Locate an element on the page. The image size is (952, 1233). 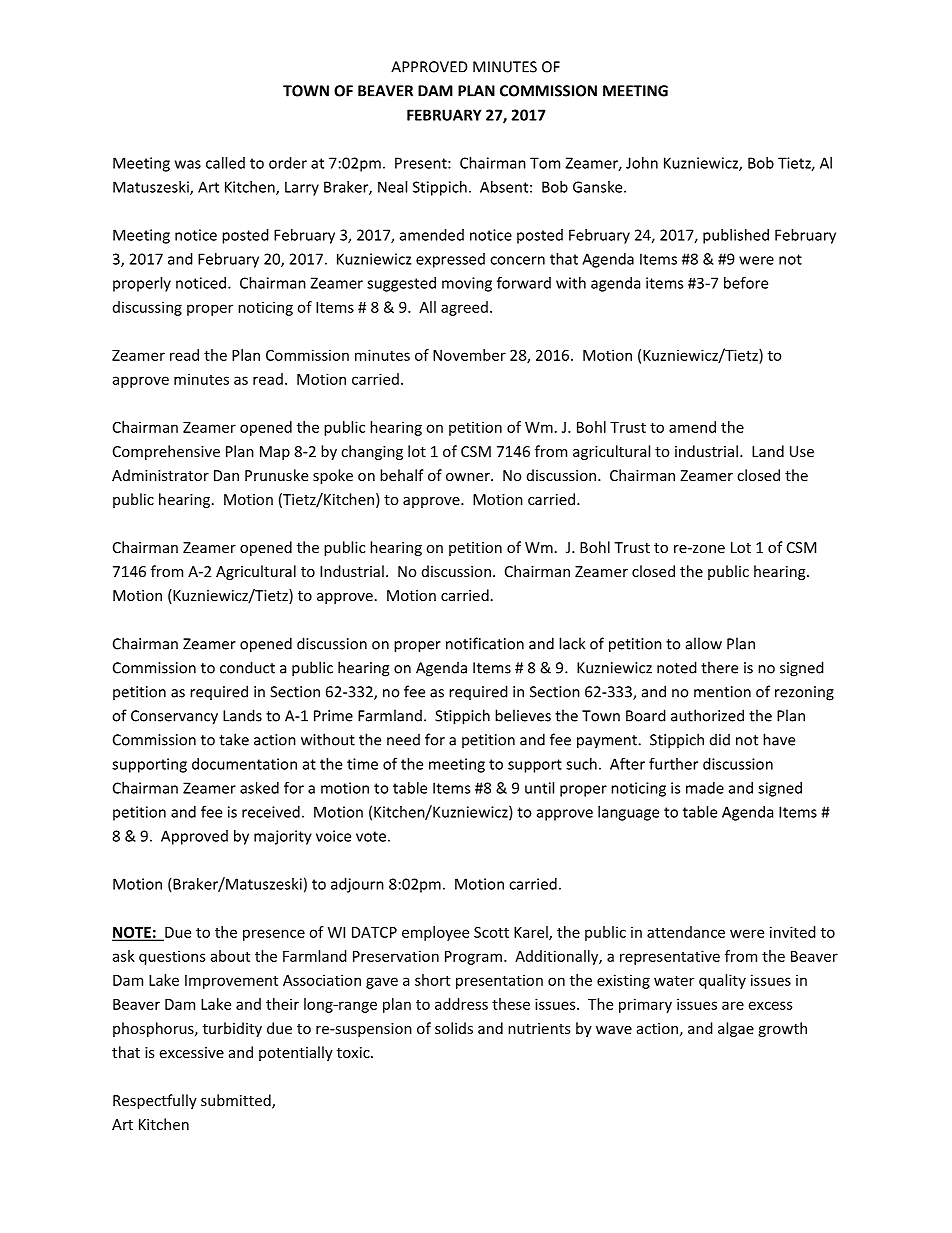
November is located at coordinates (469, 355).
